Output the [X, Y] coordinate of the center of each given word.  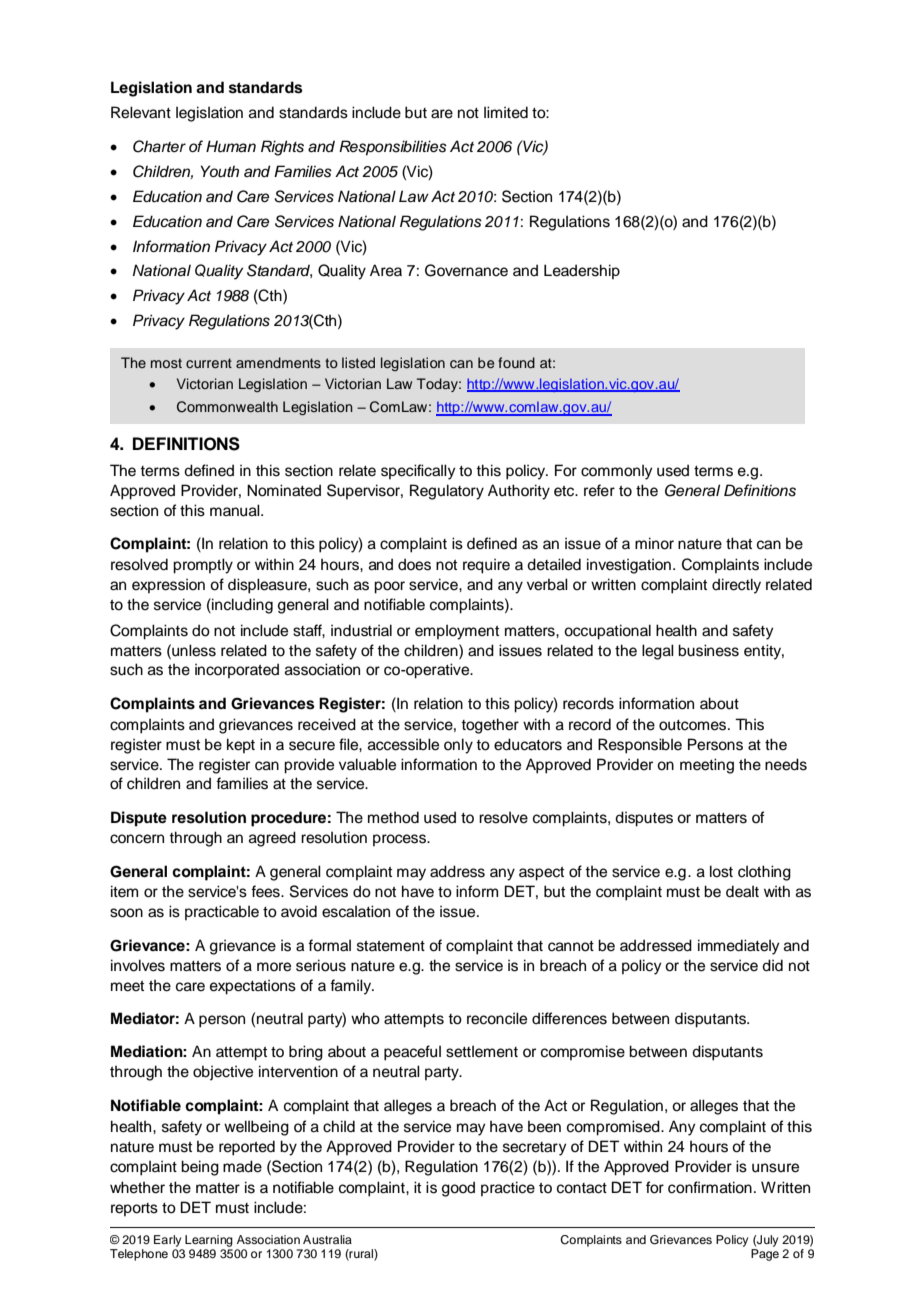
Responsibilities [393, 148]
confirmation [710, 1187]
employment [457, 632]
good [458, 1189]
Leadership [582, 271]
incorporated [237, 670]
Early [167, 1241]
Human [231, 146]
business [708, 650]
